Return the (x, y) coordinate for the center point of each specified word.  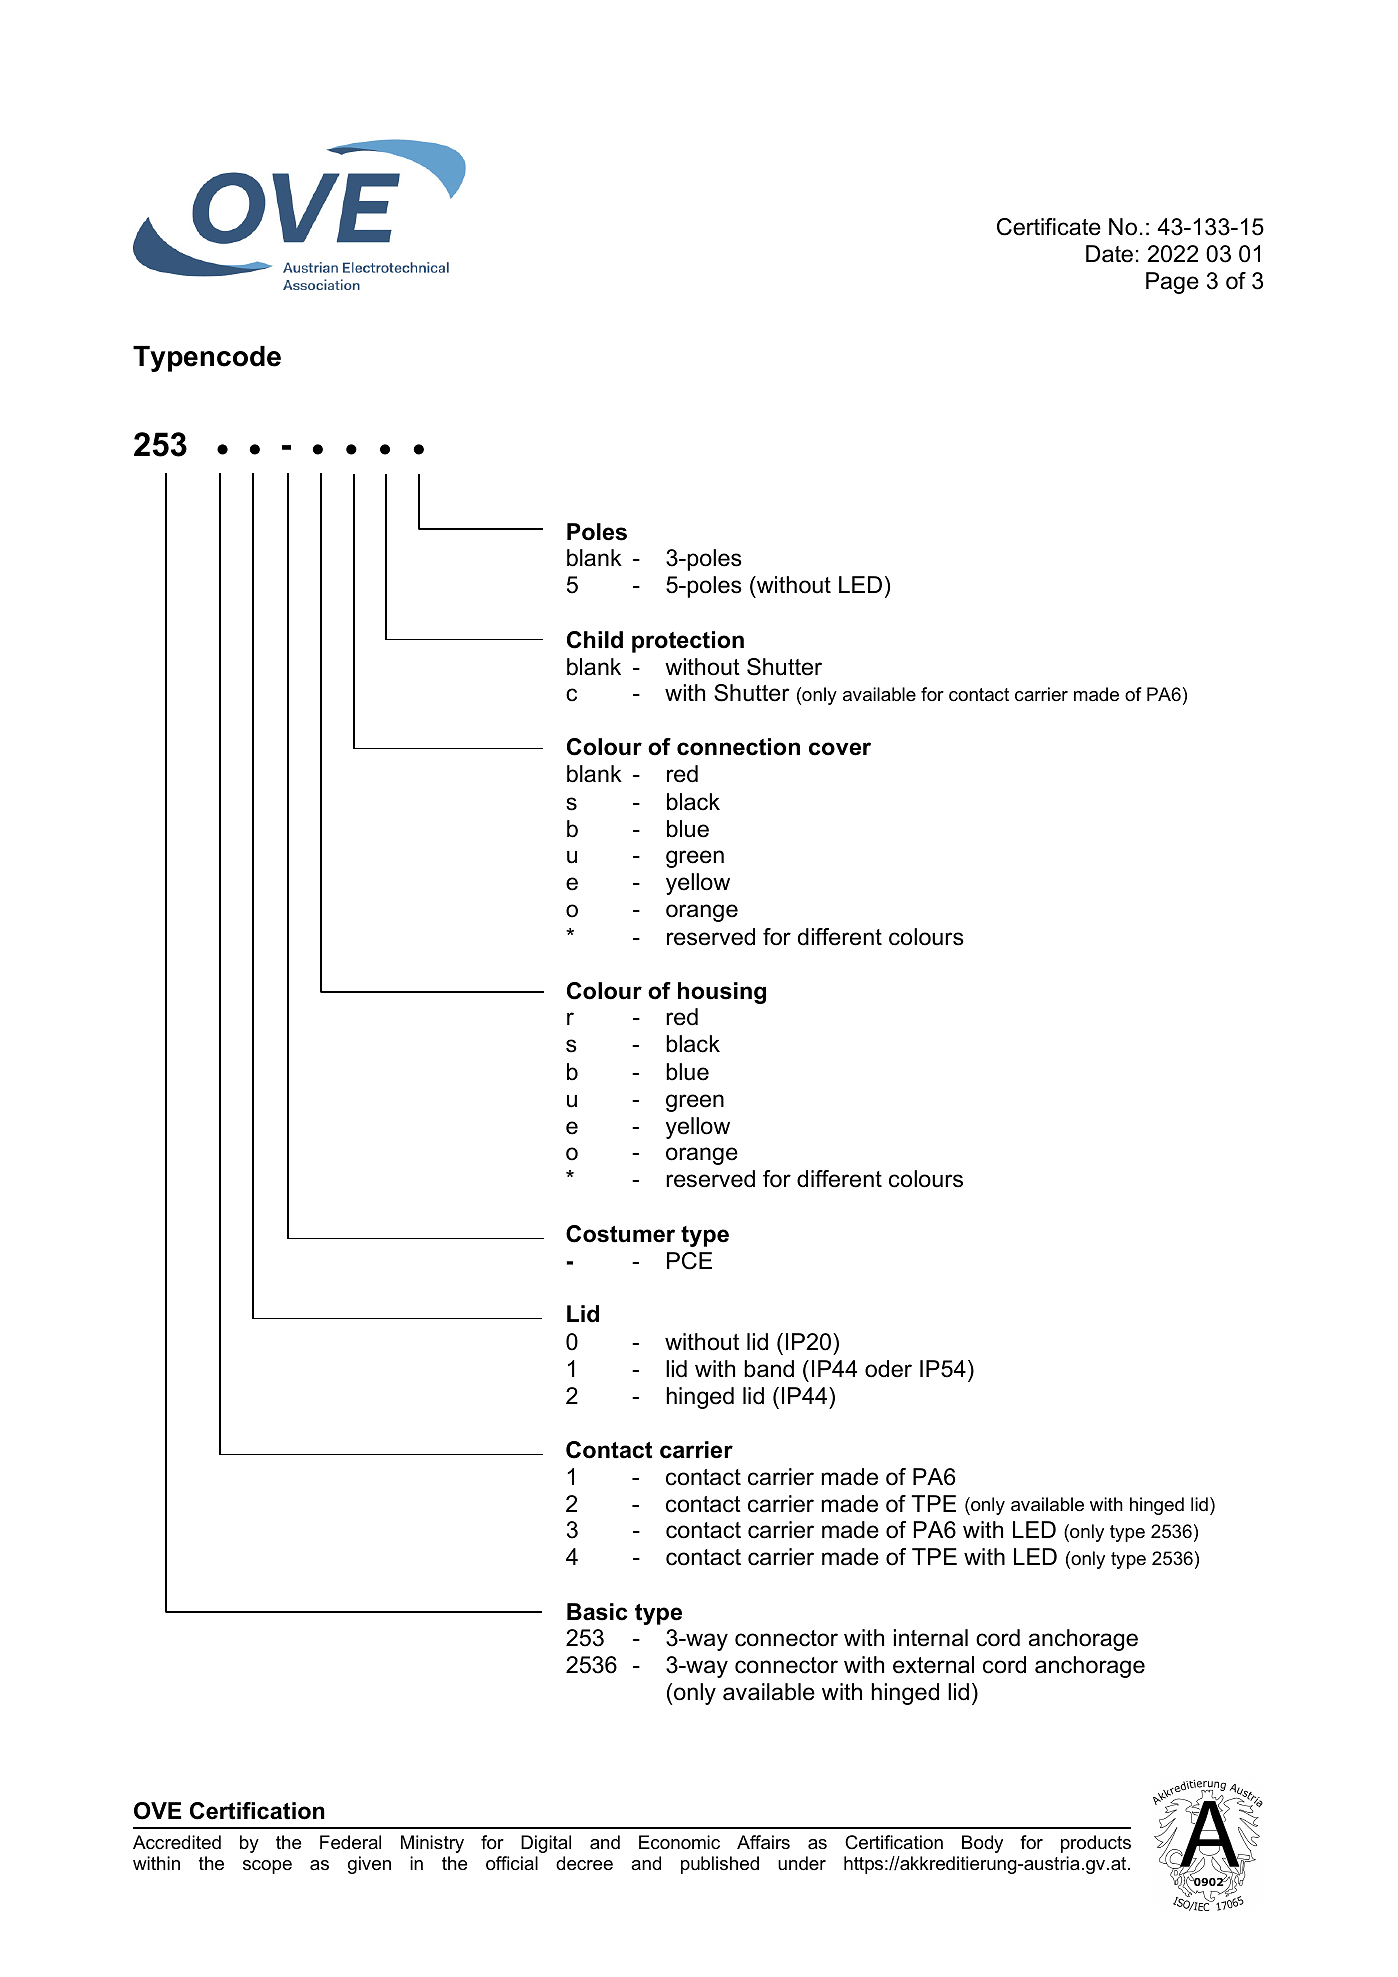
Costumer (620, 1234)
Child (595, 640)
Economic (679, 1842)
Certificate (1049, 227)
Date (1109, 254)
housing (722, 993)
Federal (350, 1842)
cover (840, 749)
